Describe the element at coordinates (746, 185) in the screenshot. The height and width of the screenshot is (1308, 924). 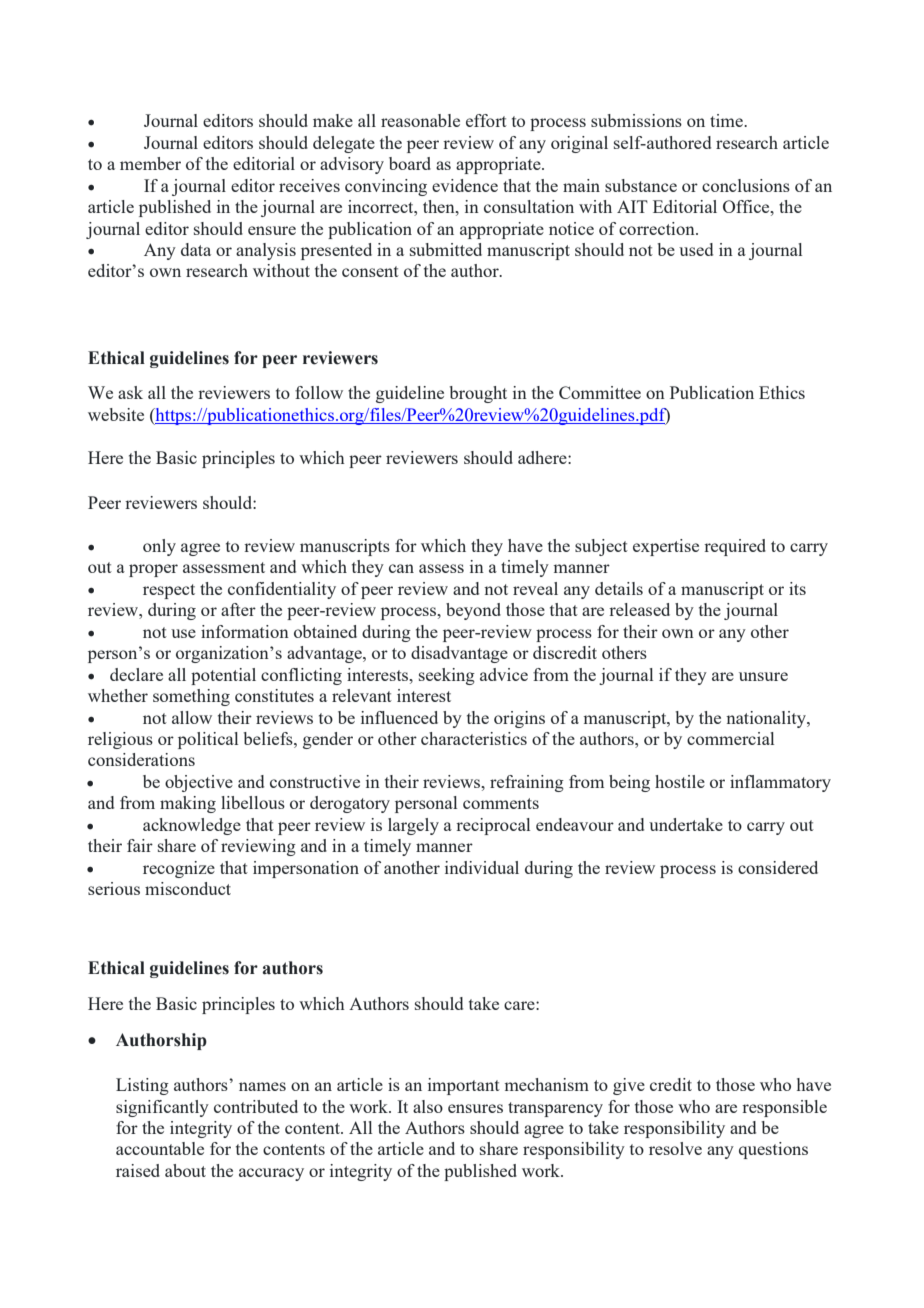
I see `conclusions` at that location.
